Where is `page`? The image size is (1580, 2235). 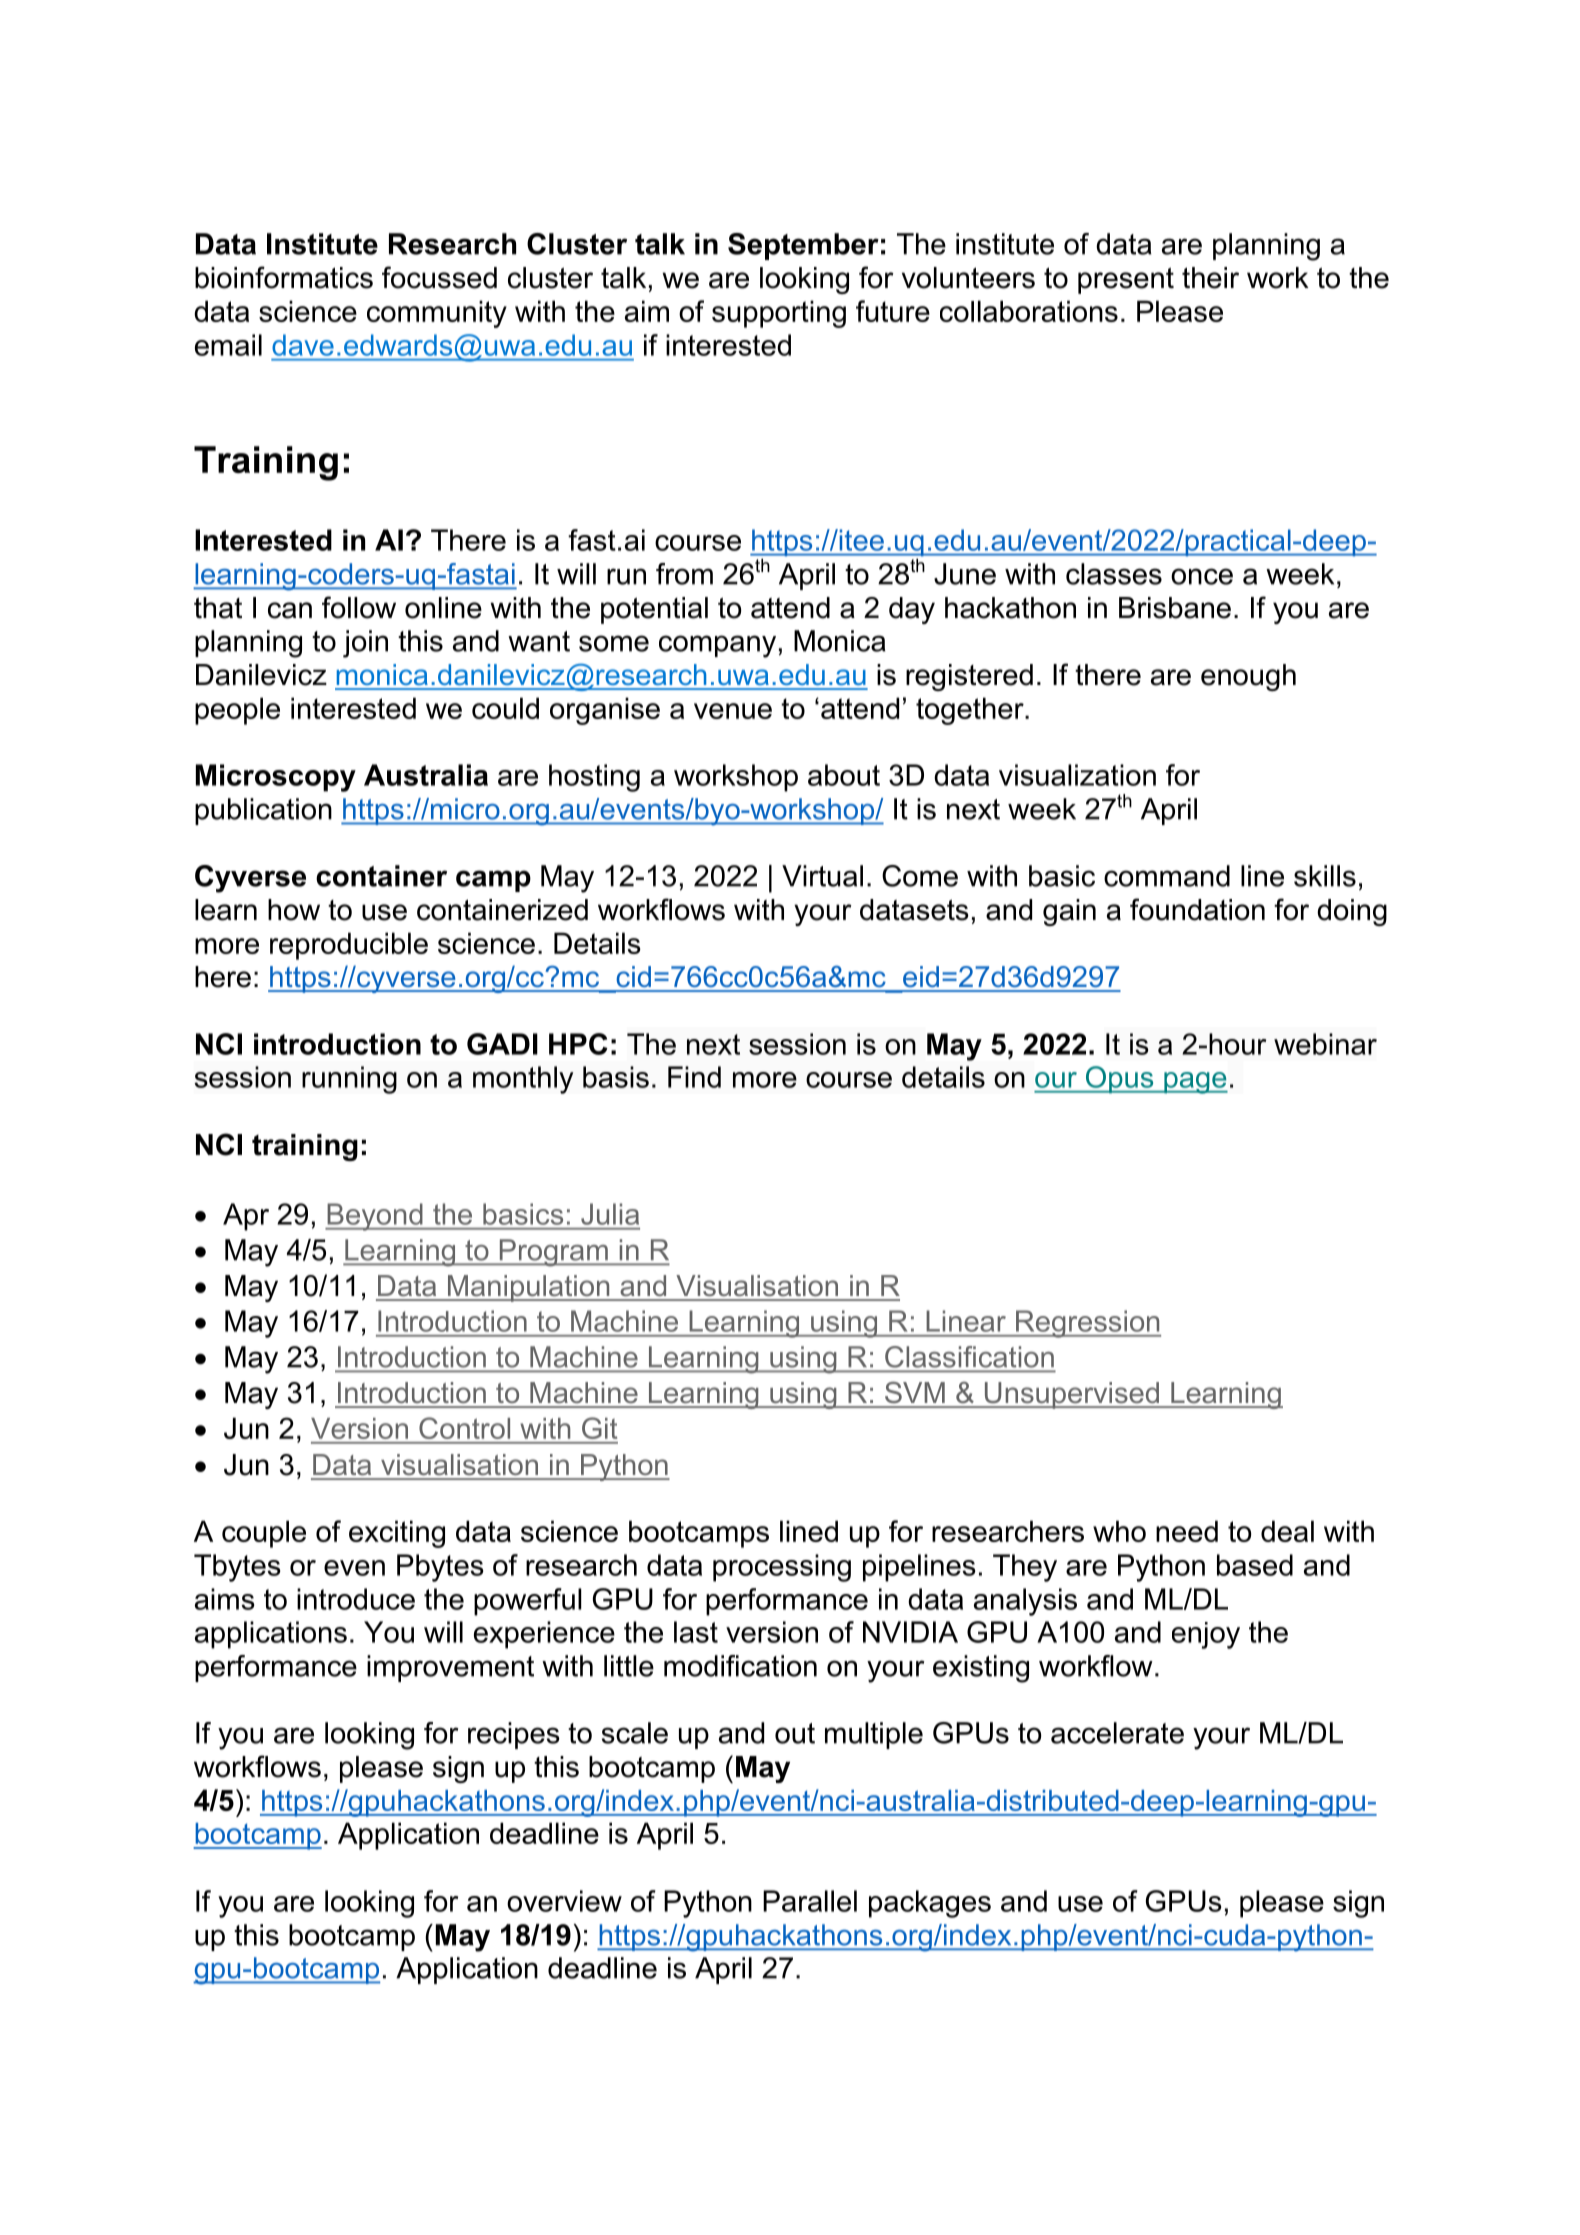 page is located at coordinates (1195, 1083).
